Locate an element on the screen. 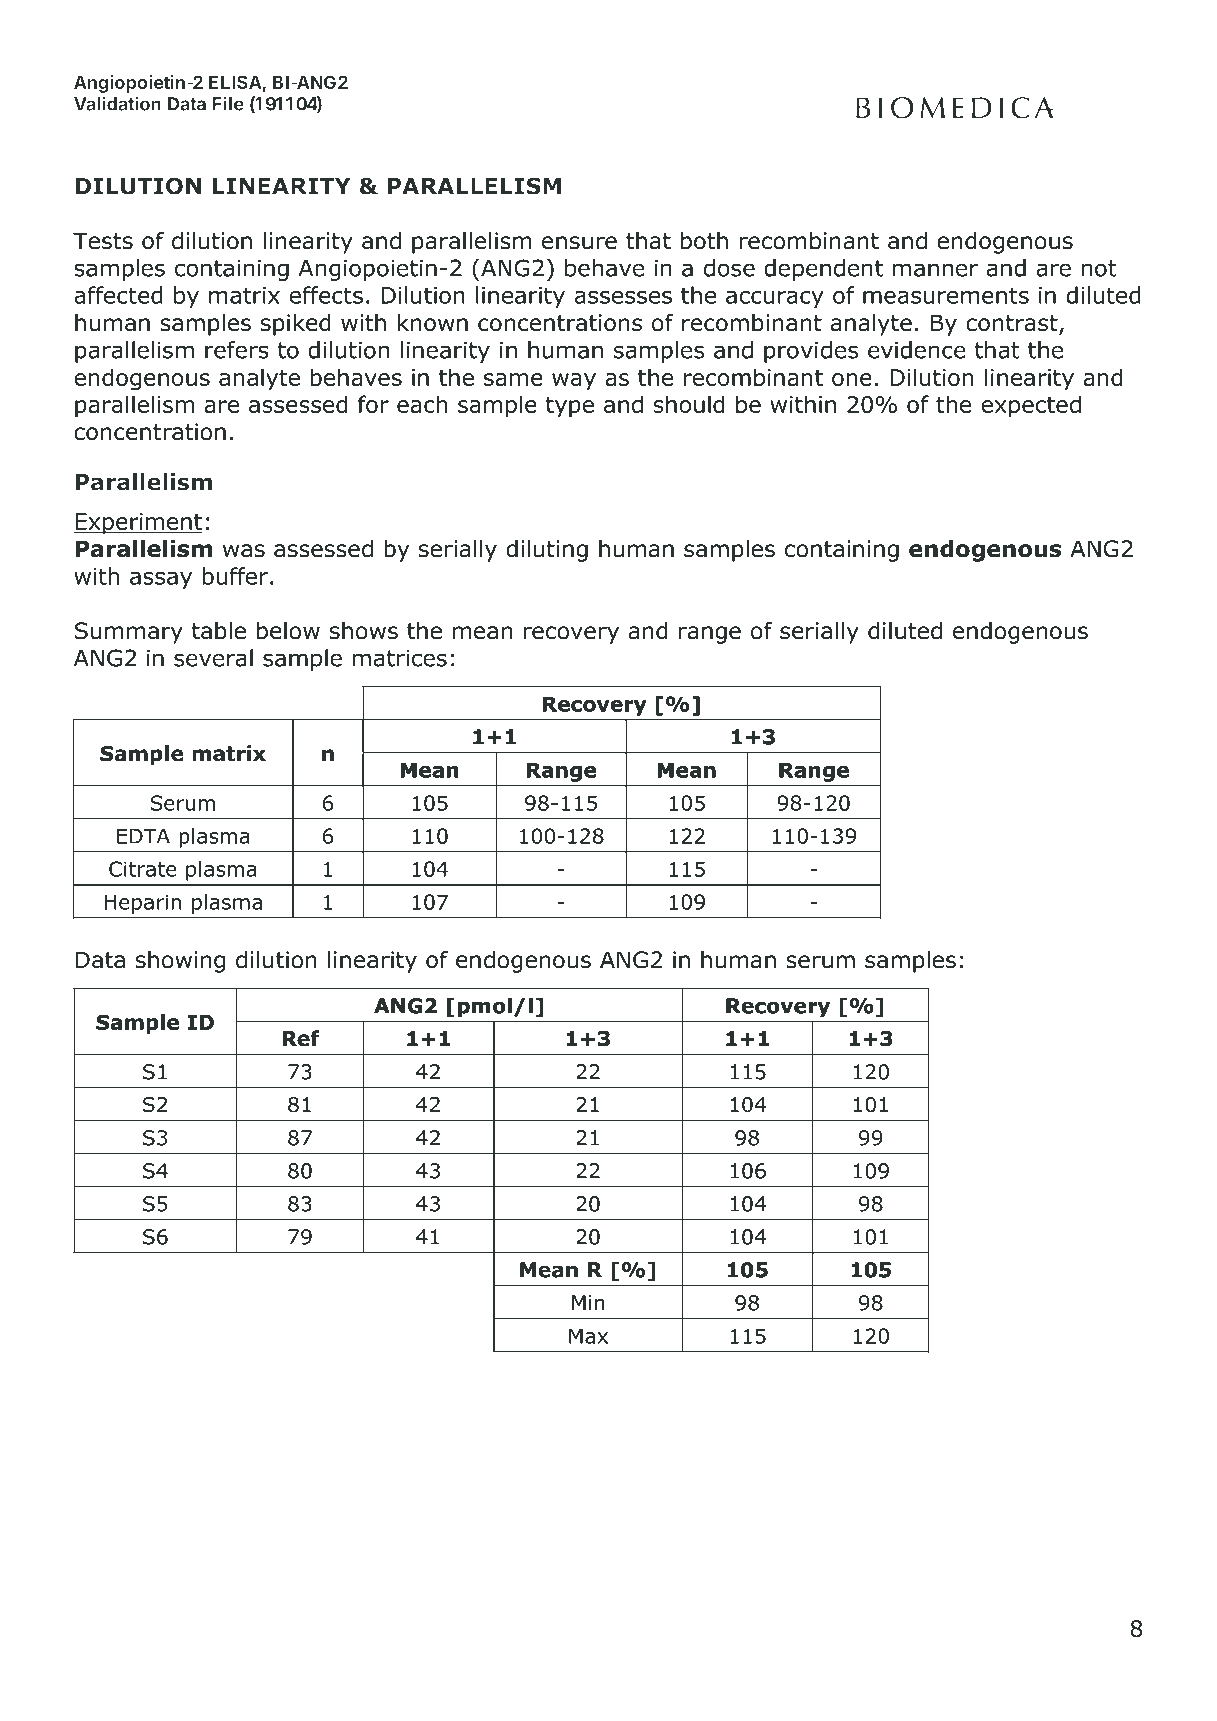 This screenshot has height=1721, width=1217. manner is located at coordinates (935, 270).
